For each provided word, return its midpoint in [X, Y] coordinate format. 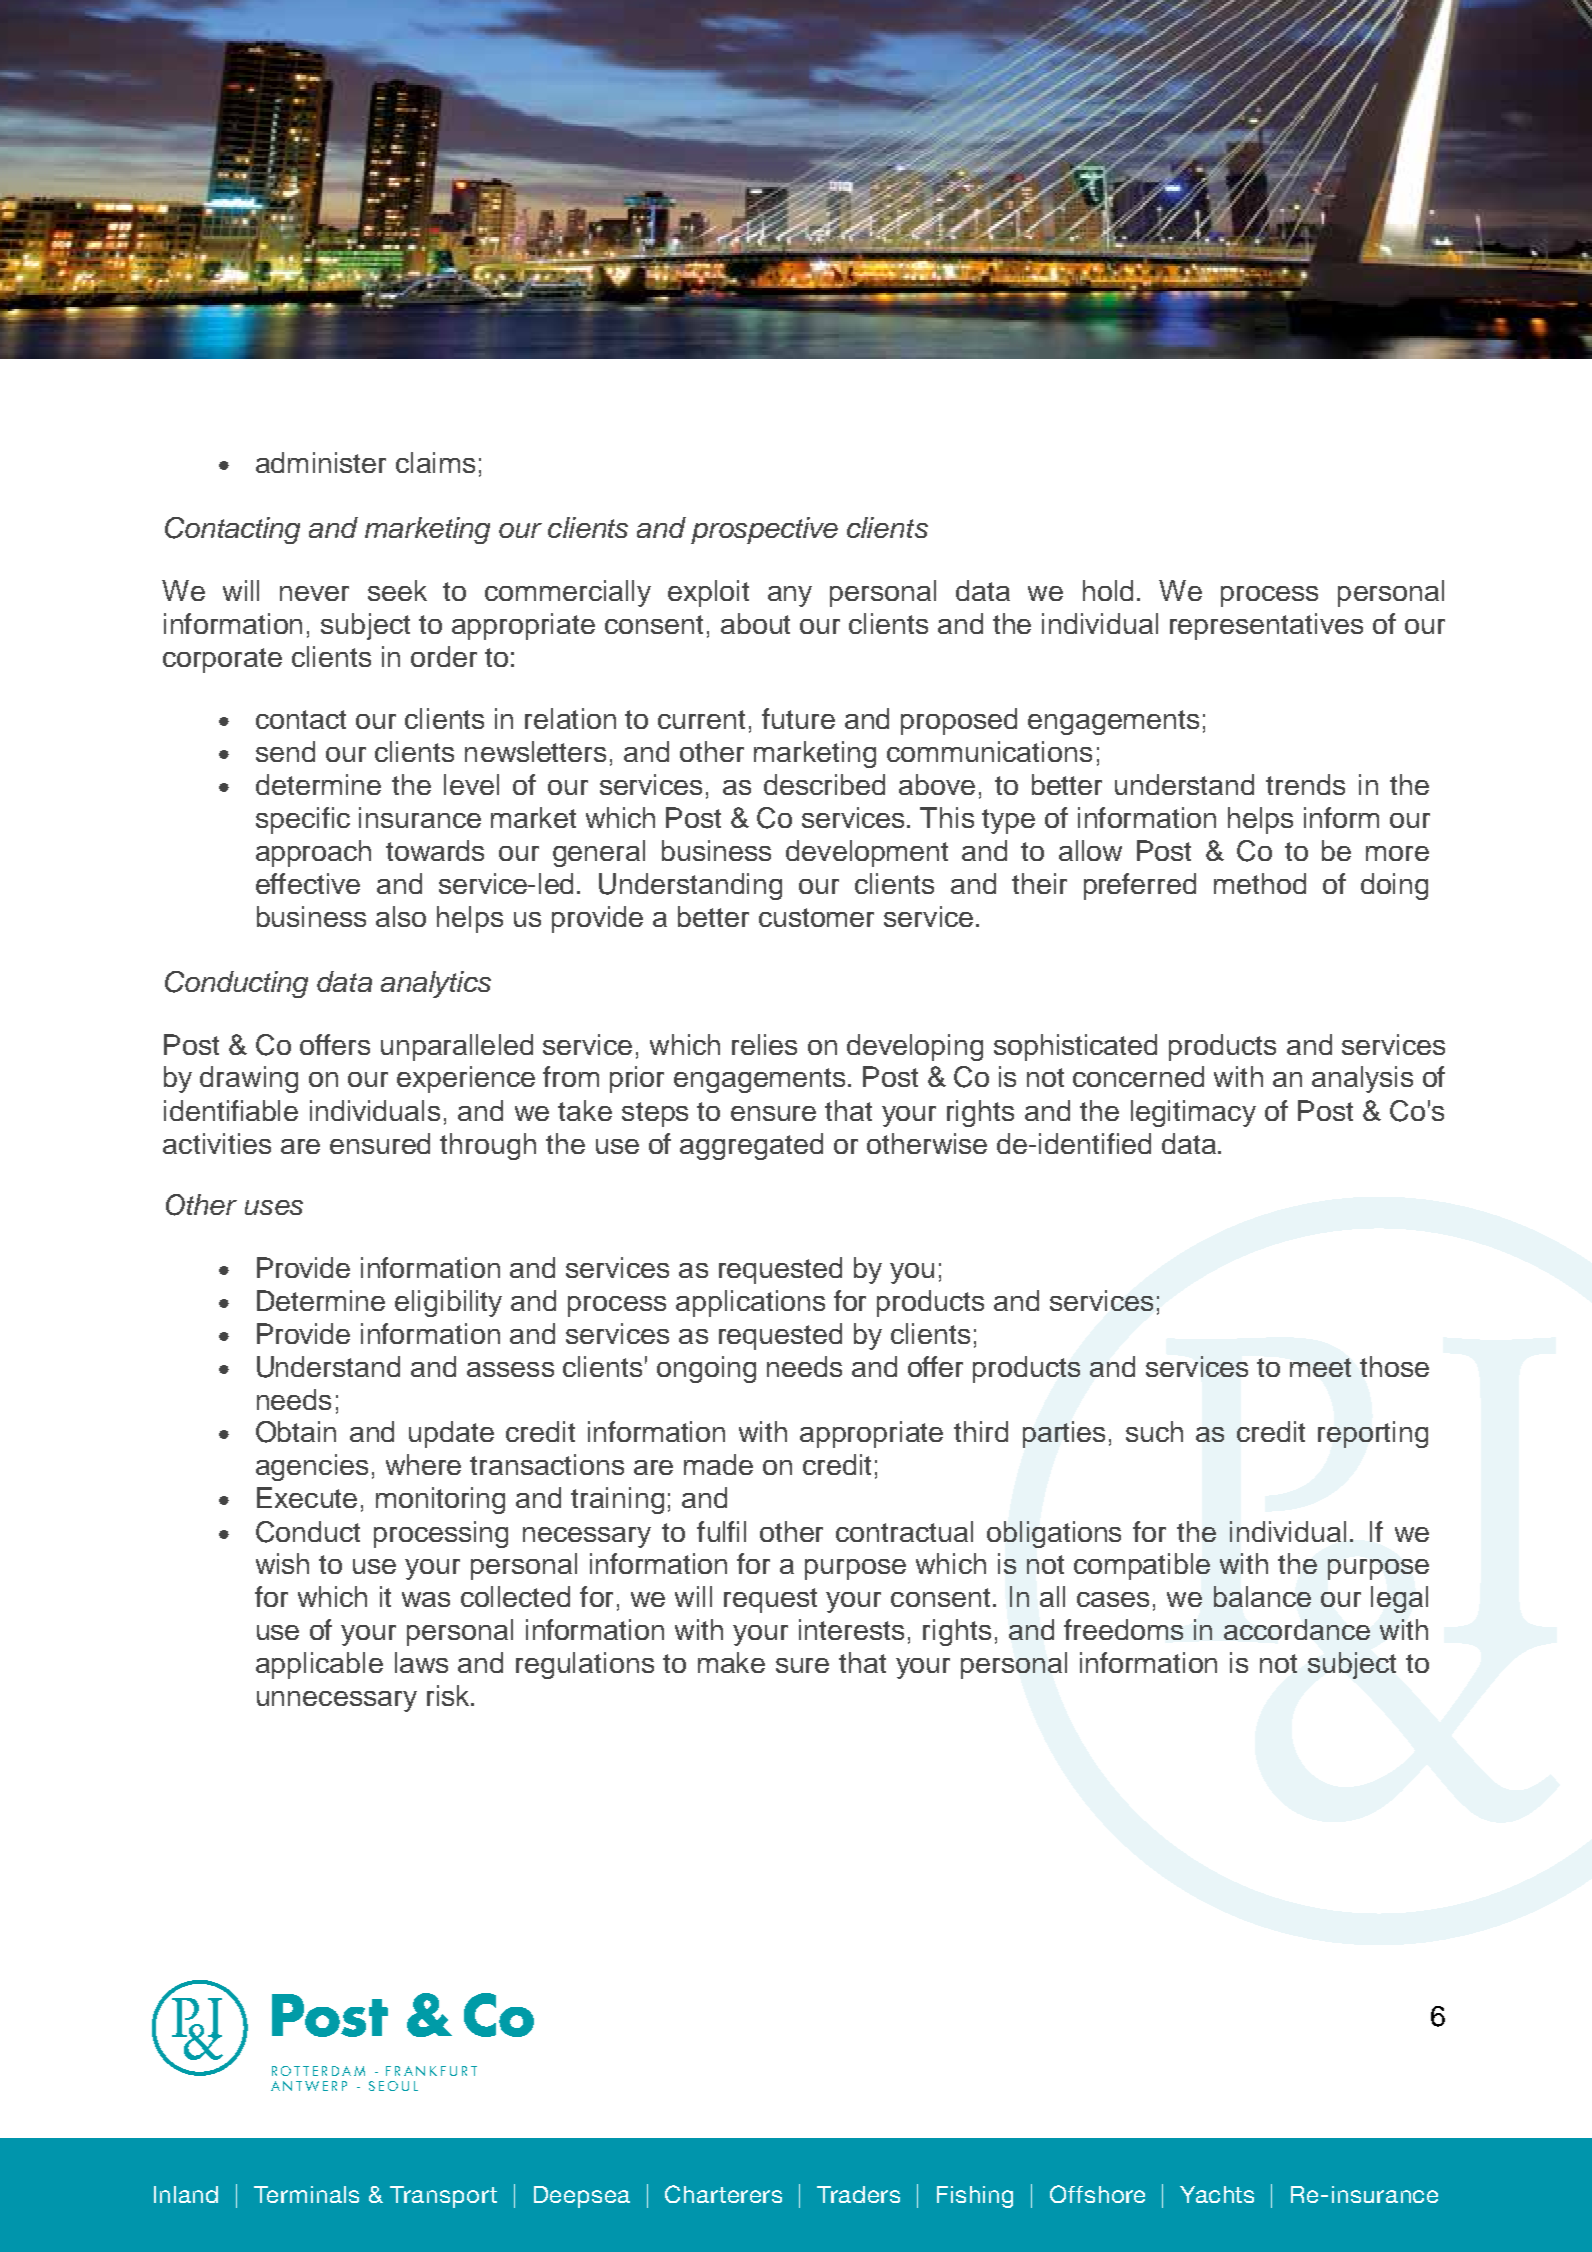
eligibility [448, 1303]
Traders [858, 2194]
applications [750, 1303]
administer [321, 462]
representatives [1266, 626]
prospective [764, 530]
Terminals [306, 2194]
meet [1320, 1367]
